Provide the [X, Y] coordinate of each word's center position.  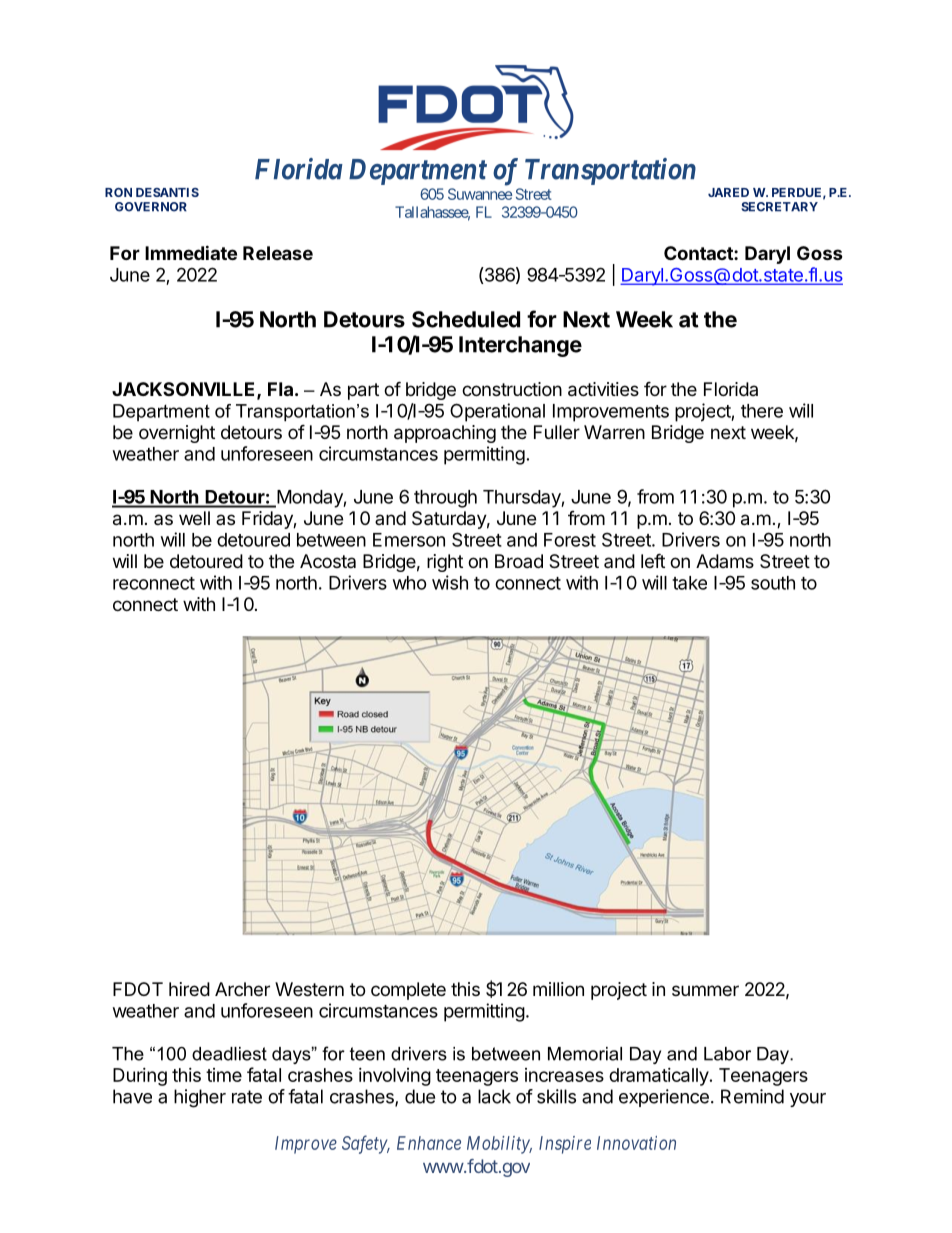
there [762, 411]
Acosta [328, 561]
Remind [752, 1096]
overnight [177, 434]
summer [705, 990]
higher [200, 1098]
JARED [728, 192]
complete [408, 991]
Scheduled [466, 319]
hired [189, 989]
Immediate [191, 252]
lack [494, 1096]
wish [450, 582]
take [689, 583]
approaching [445, 434]
